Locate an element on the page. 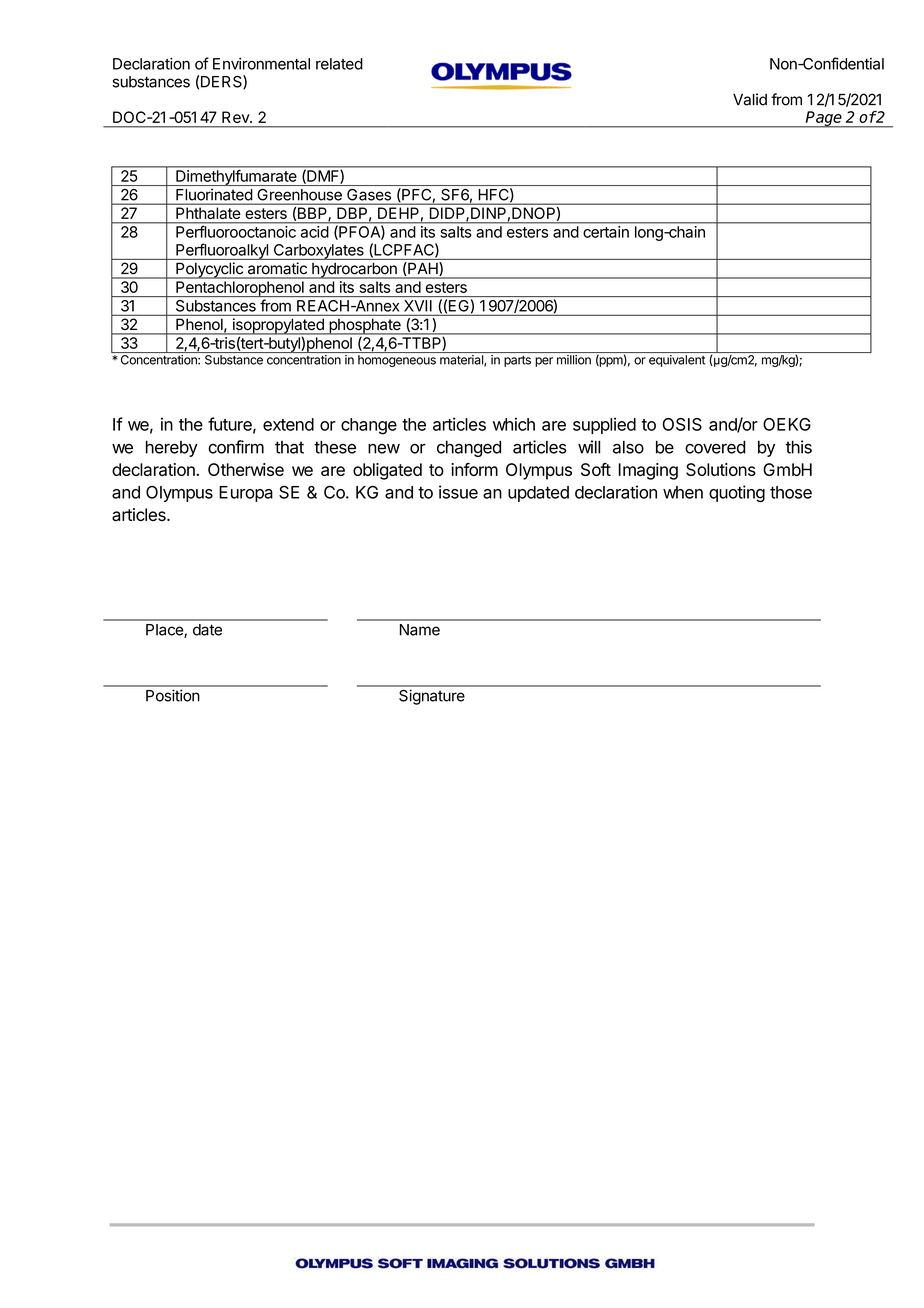  Name is located at coordinates (420, 630).
